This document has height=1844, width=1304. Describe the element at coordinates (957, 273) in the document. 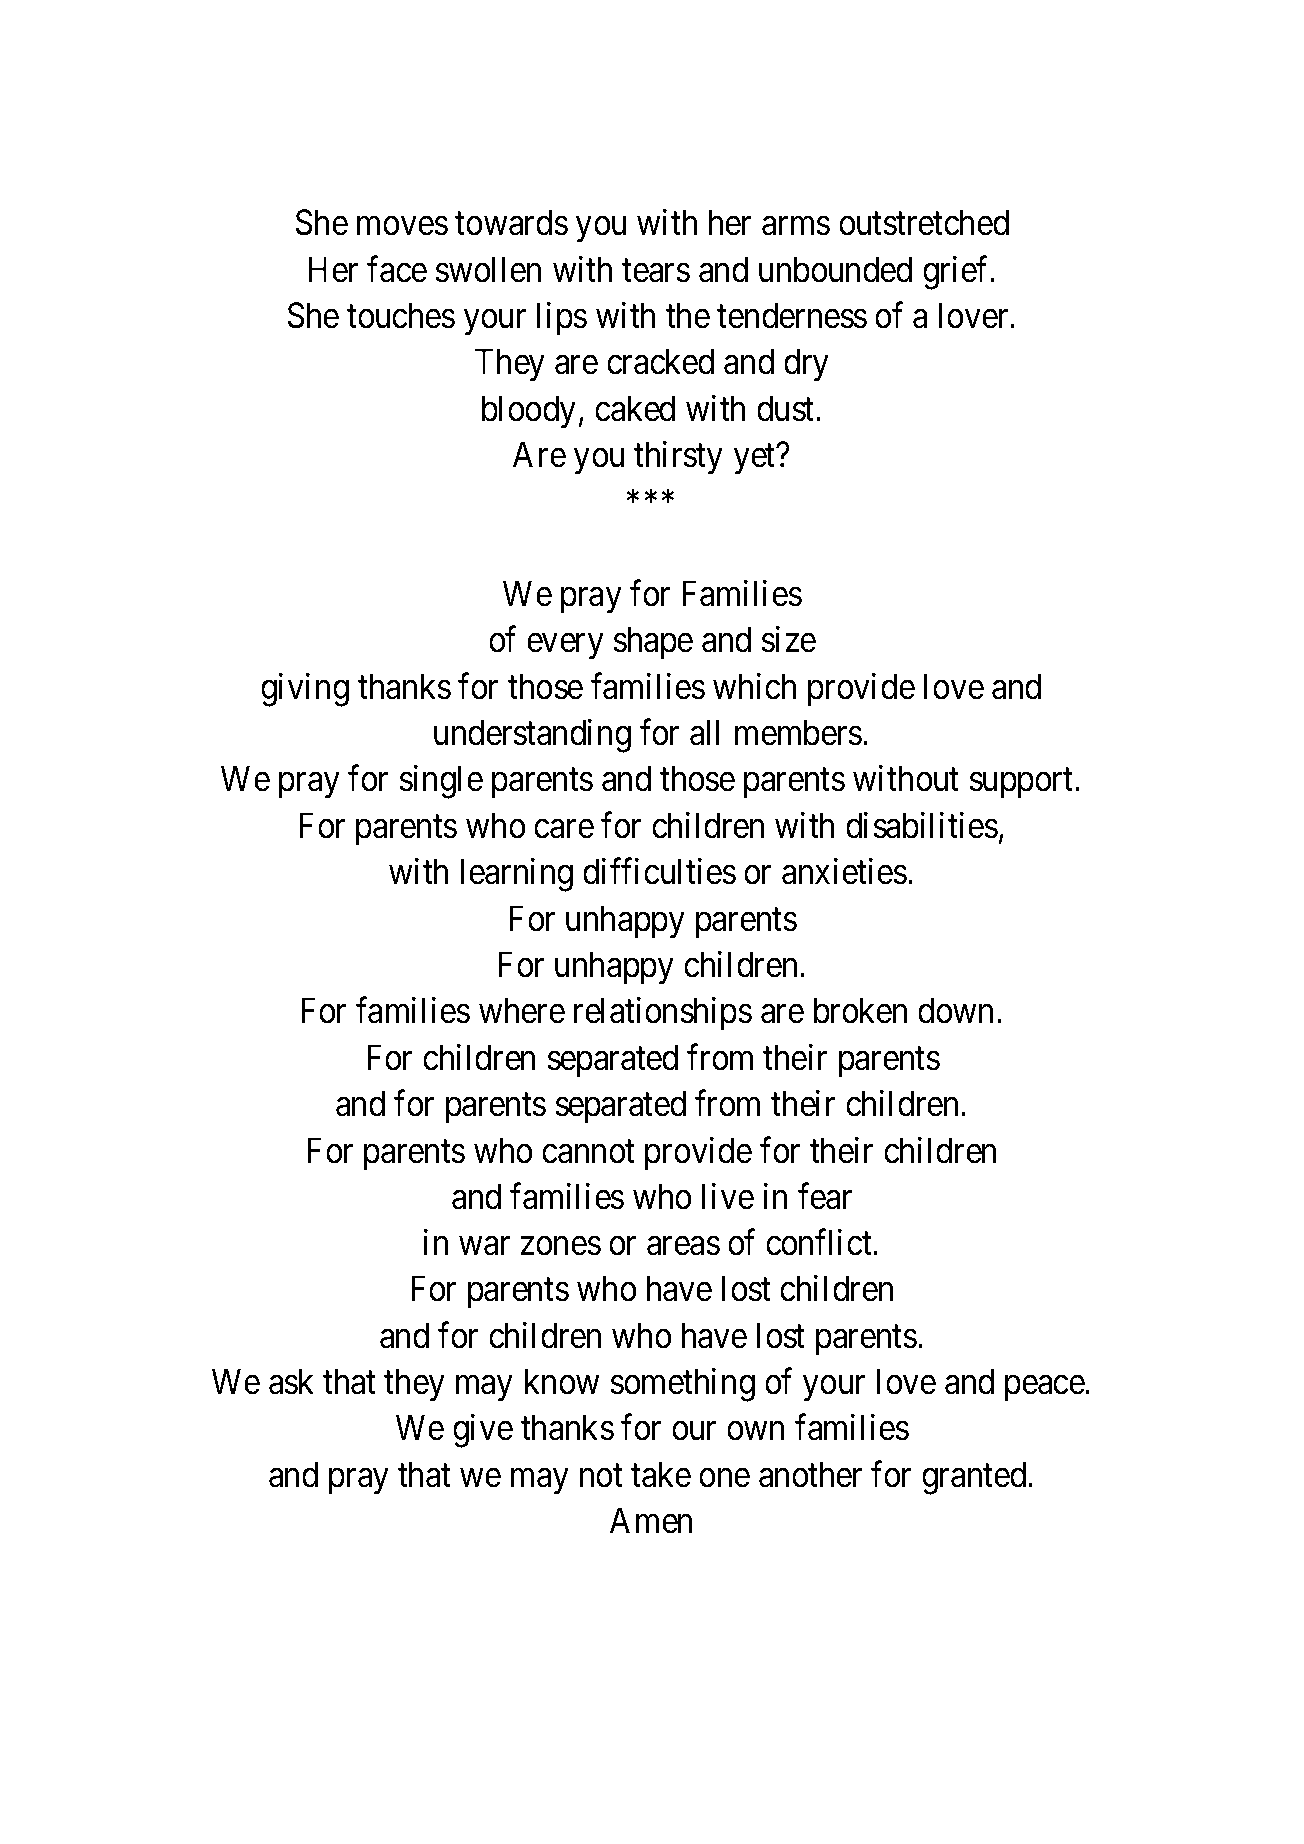

I see `grief` at that location.
